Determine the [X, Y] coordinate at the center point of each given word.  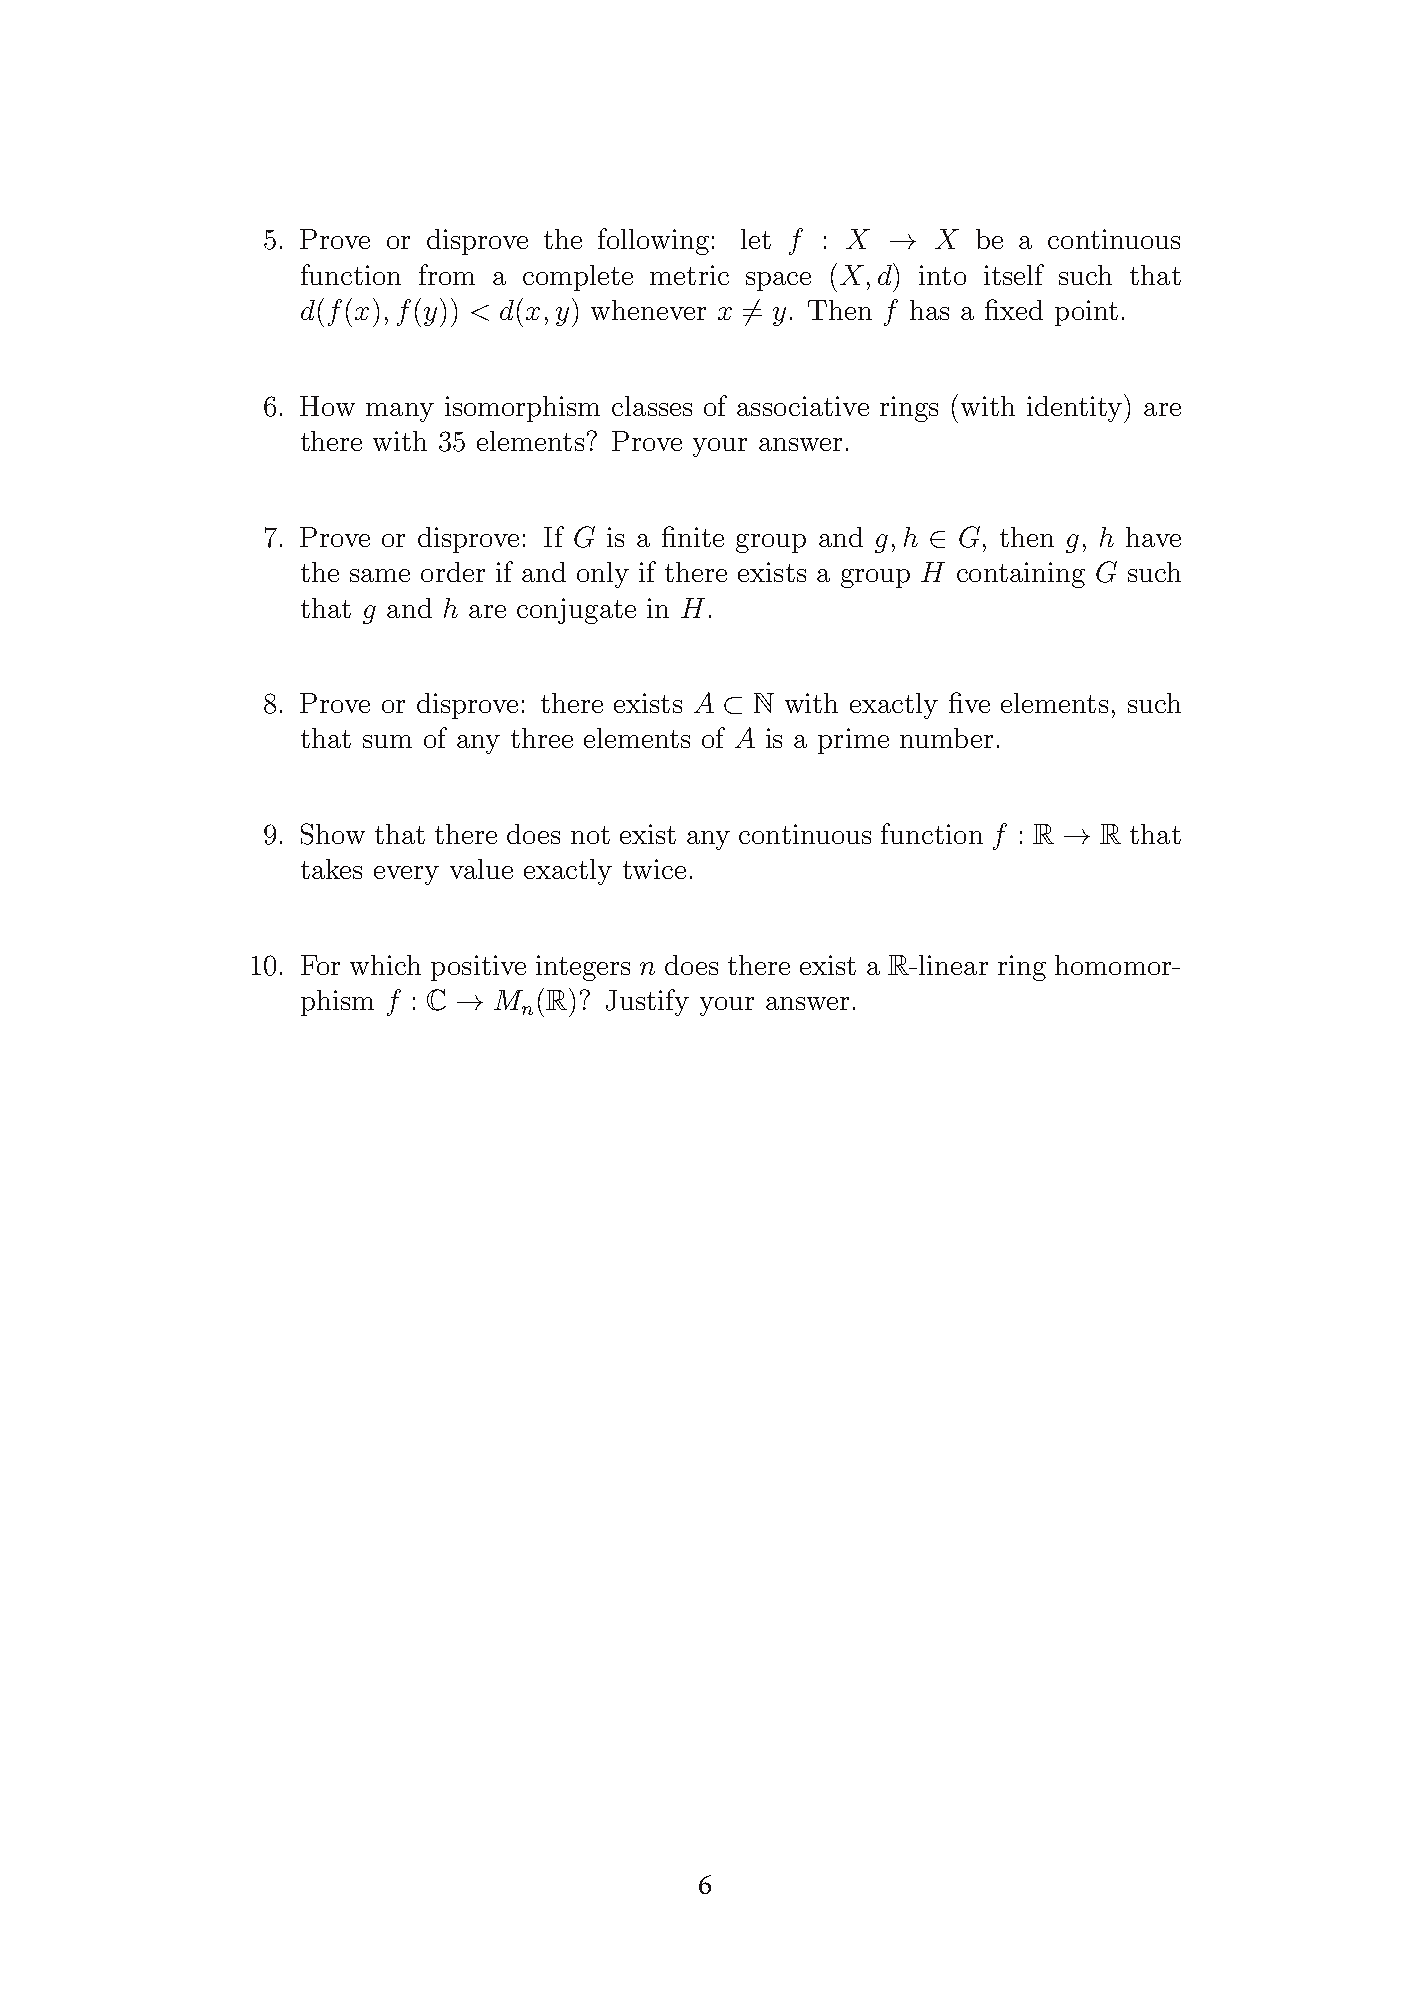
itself [1014, 274]
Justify [647, 1002]
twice [654, 869]
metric [689, 275]
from [447, 274]
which [385, 965]
